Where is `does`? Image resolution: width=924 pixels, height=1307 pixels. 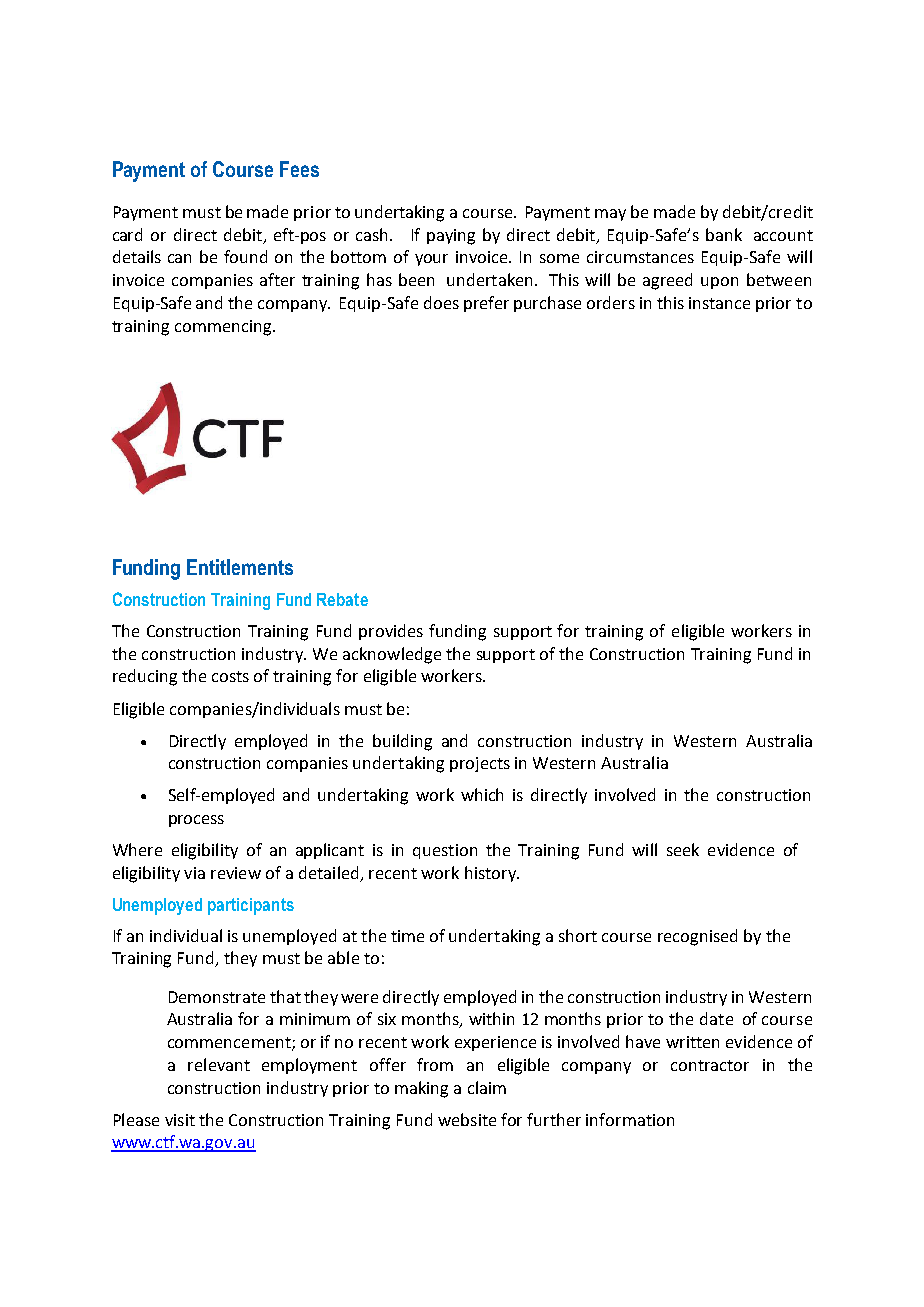
does is located at coordinates (441, 302).
